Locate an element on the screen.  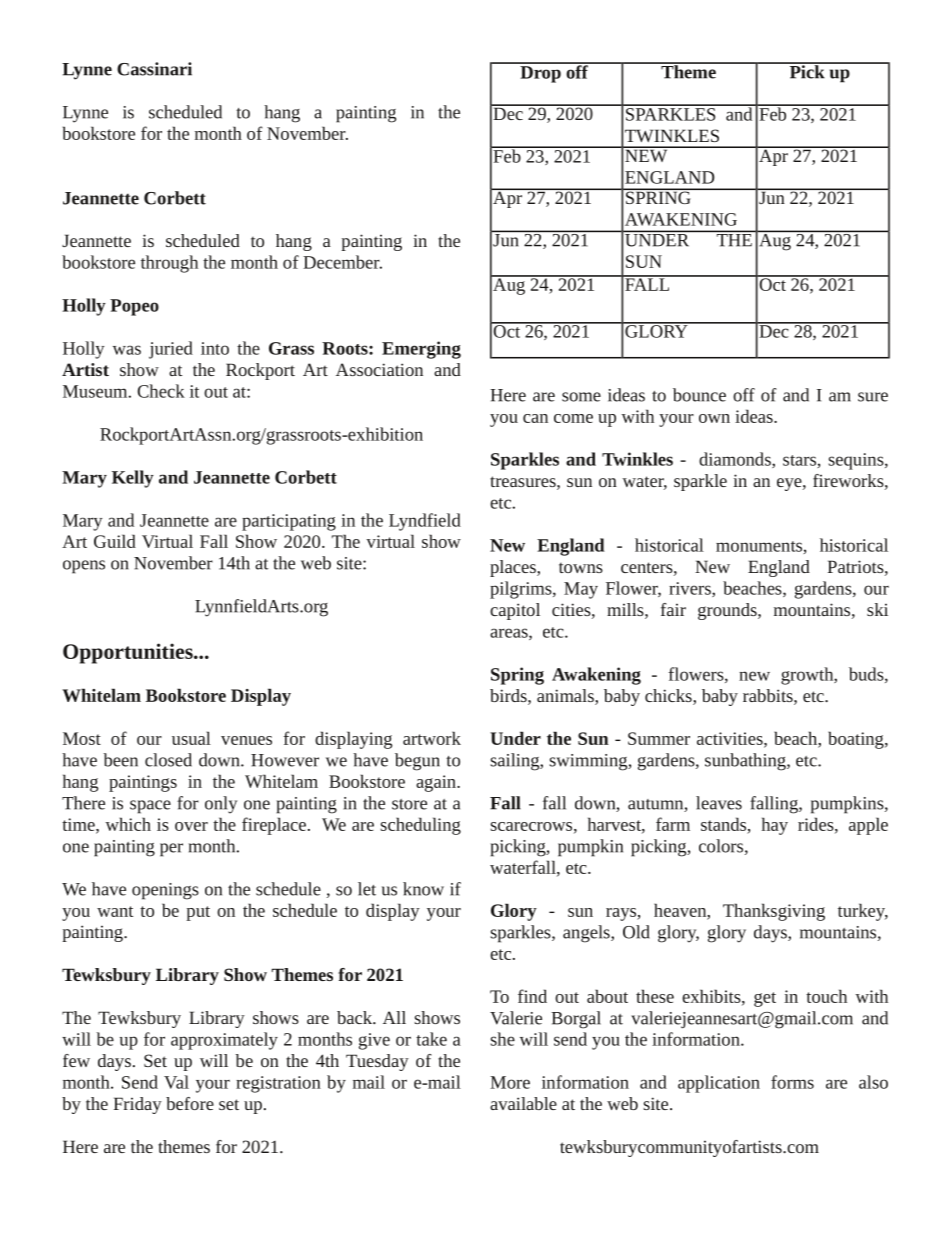
Thanksgiving is located at coordinates (774, 912).
